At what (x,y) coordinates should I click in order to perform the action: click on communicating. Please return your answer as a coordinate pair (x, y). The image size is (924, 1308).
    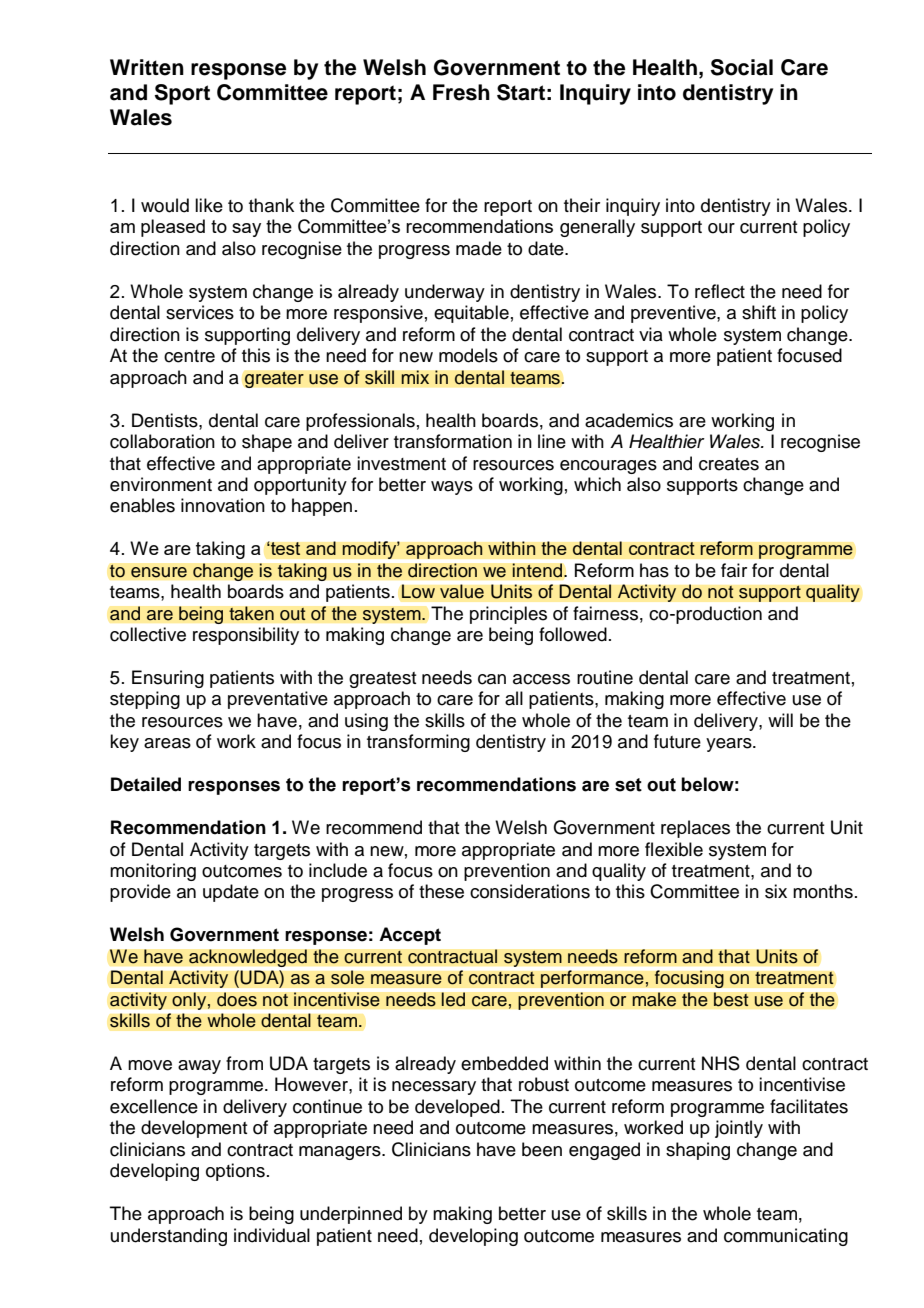
    Looking at the image, I should click on (786, 1237).
